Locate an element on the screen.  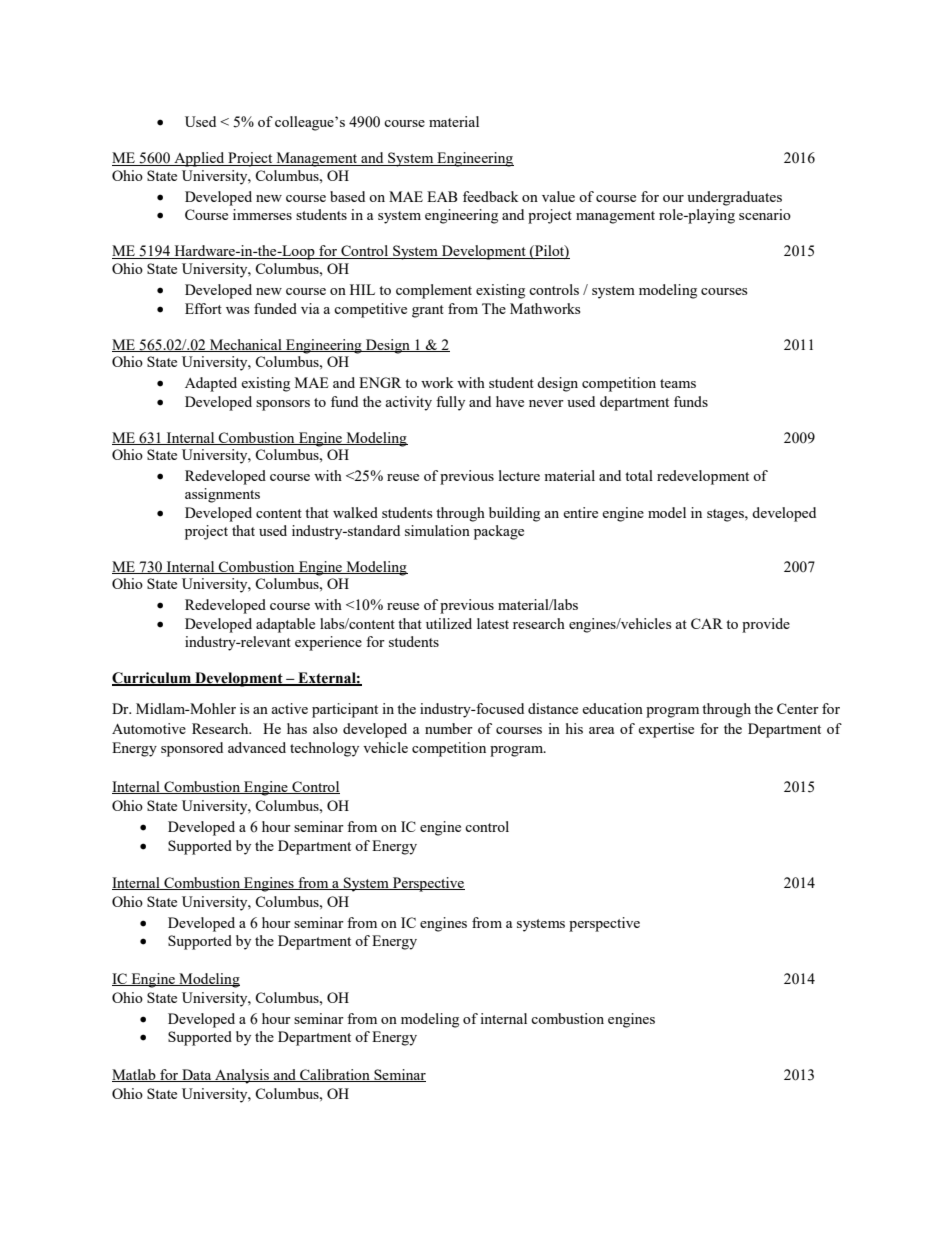
sponsored is located at coordinates (192, 749).
